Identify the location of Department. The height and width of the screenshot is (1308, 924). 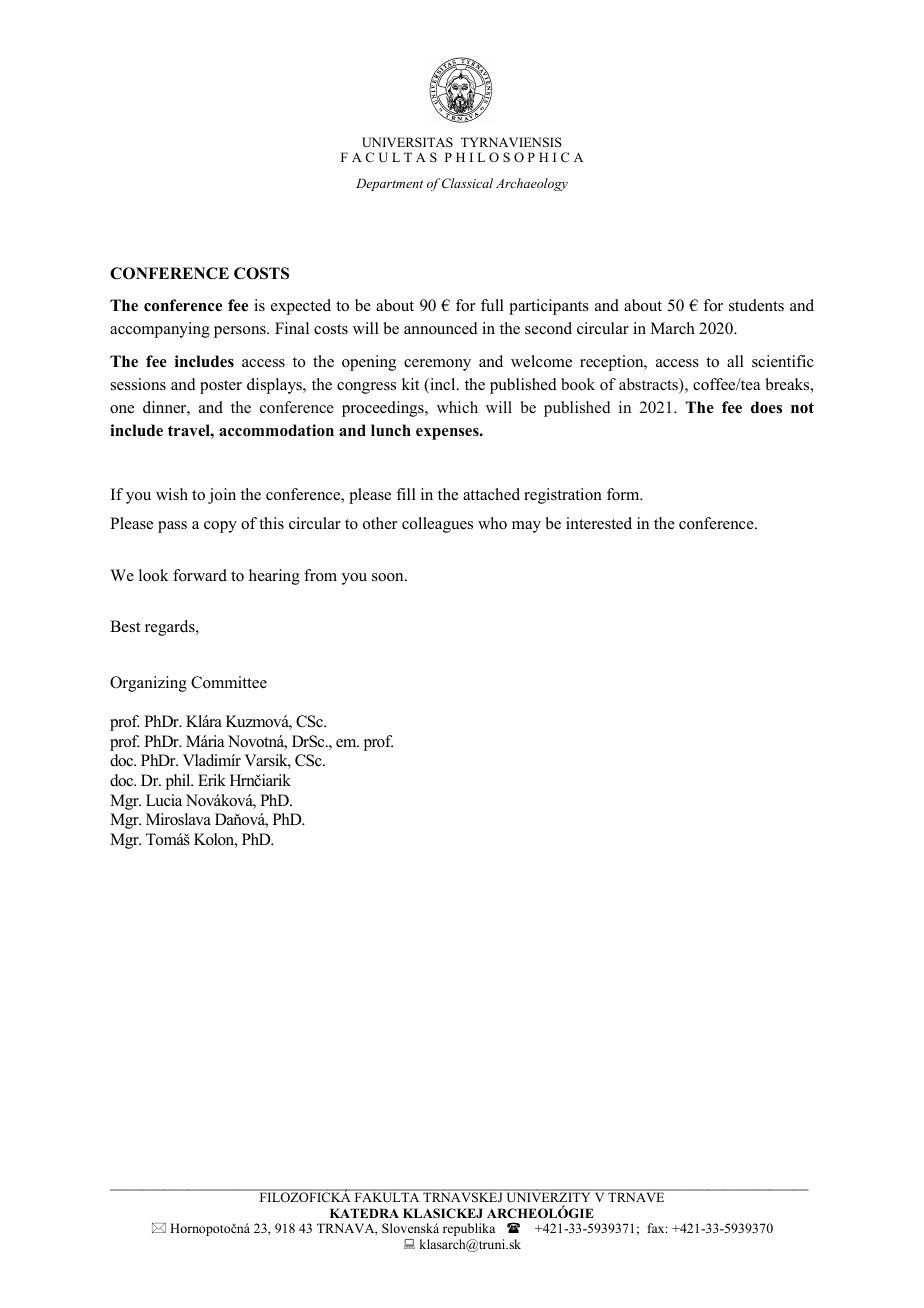
(389, 184).
